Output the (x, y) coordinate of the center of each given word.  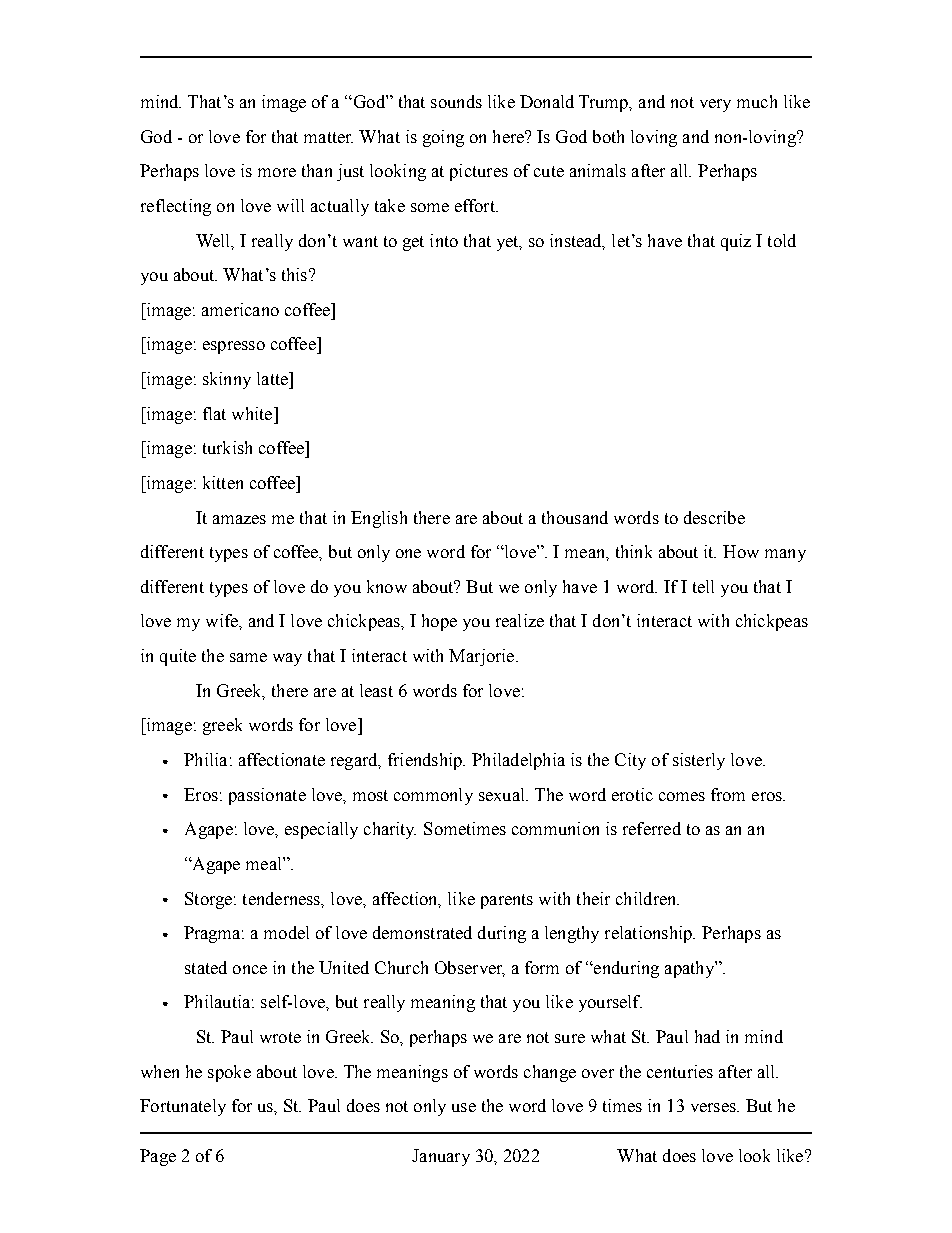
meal (265, 863)
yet (509, 243)
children (647, 898)
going (443, 138)
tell (703, 586)
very (715, 105)
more (277, 172)
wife (223, 620)
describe (714, 517)
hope (439, 622)
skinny (227, 380)
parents (507, 901)
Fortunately (183, 1107)
